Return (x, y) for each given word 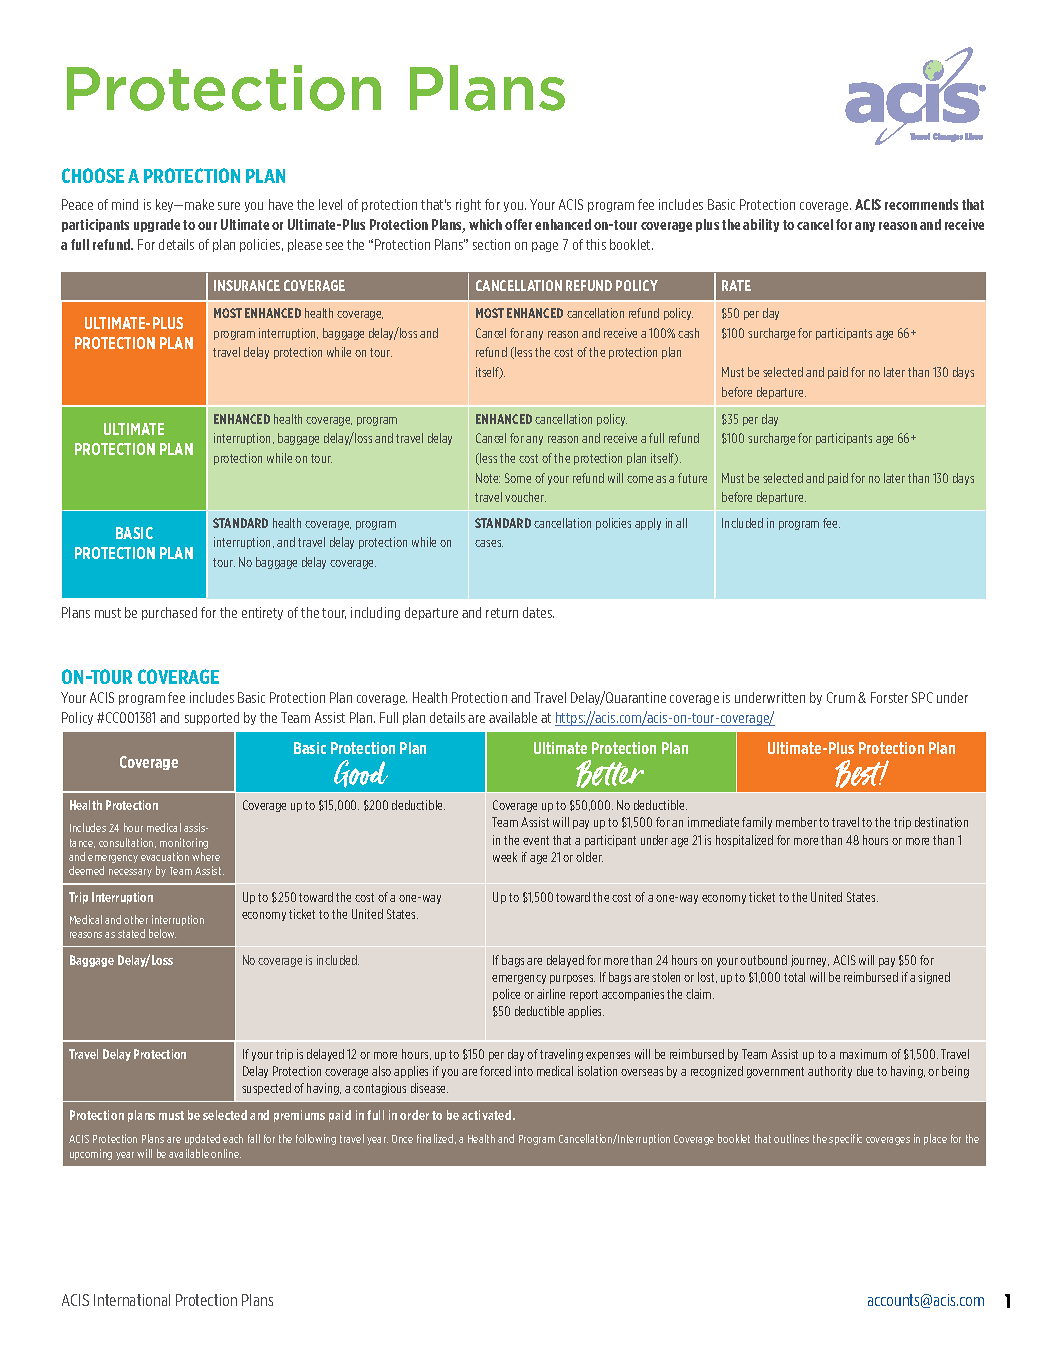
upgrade (157, 225)
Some (518, 478)
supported (212, 718)
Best (862, 774)
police (506, 995)
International (132, 1300)
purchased (169, 613)
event (536, 840)
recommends (921, 204)
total (794, 977)
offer (518, 224)
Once (402, 1139)
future (692, 478)
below (162, 933)
